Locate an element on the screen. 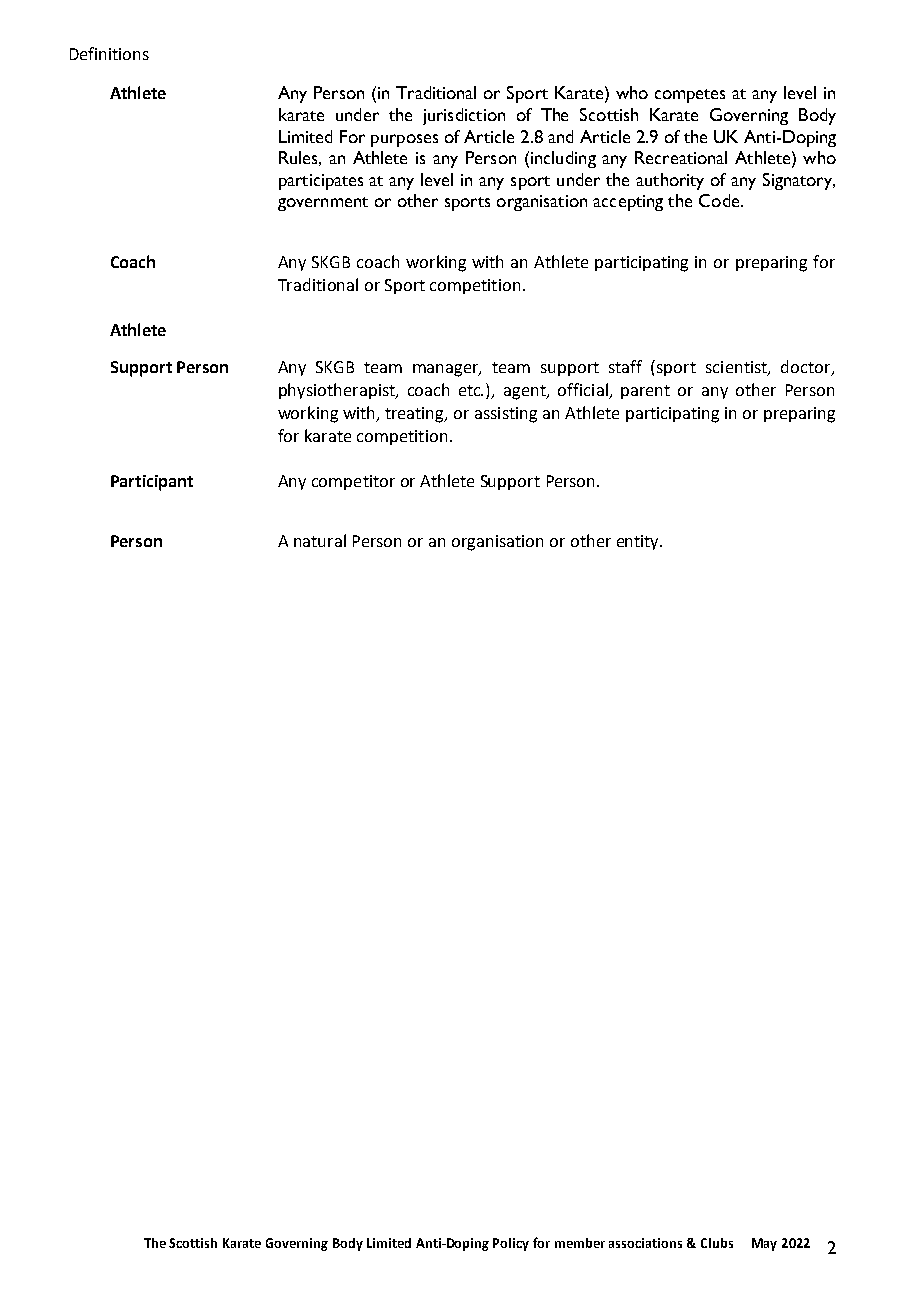 The height and width of the screenshot is (1307, 924). entity is located at coordinates (639, 542).
